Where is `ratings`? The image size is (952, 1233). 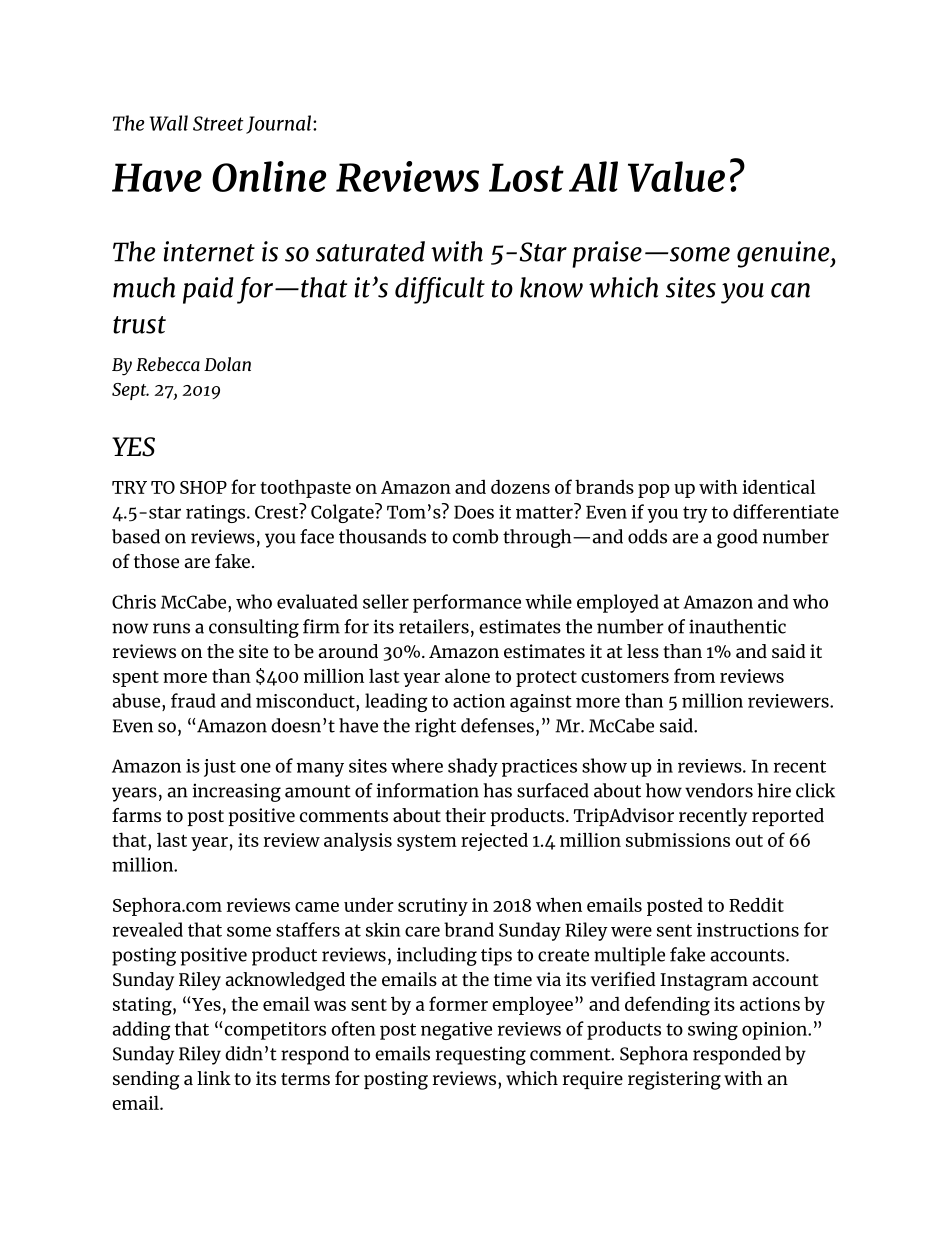 ratings is located at coordinates (217, 514).
